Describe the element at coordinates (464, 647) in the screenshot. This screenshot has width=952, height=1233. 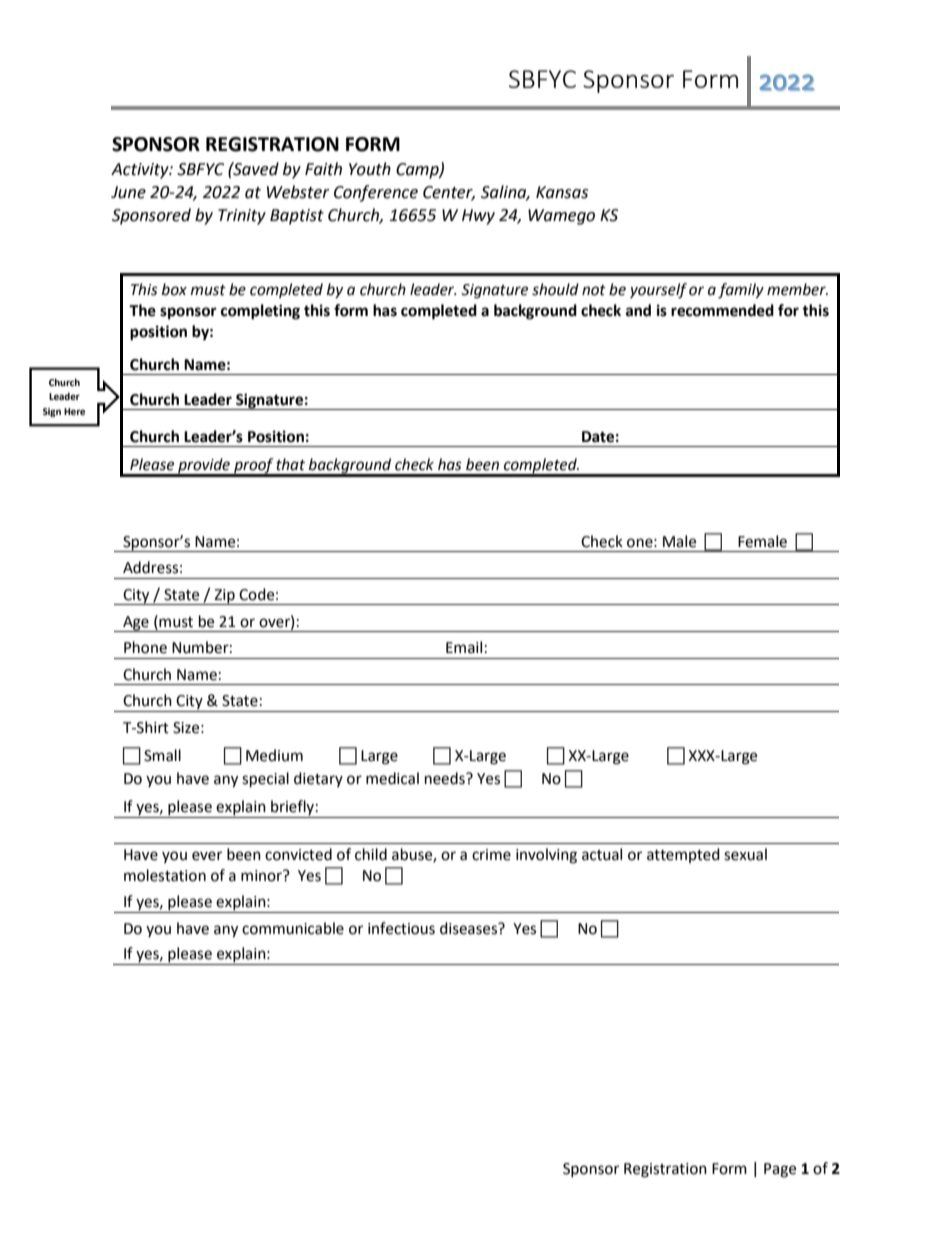
I see `Email` at that location.
